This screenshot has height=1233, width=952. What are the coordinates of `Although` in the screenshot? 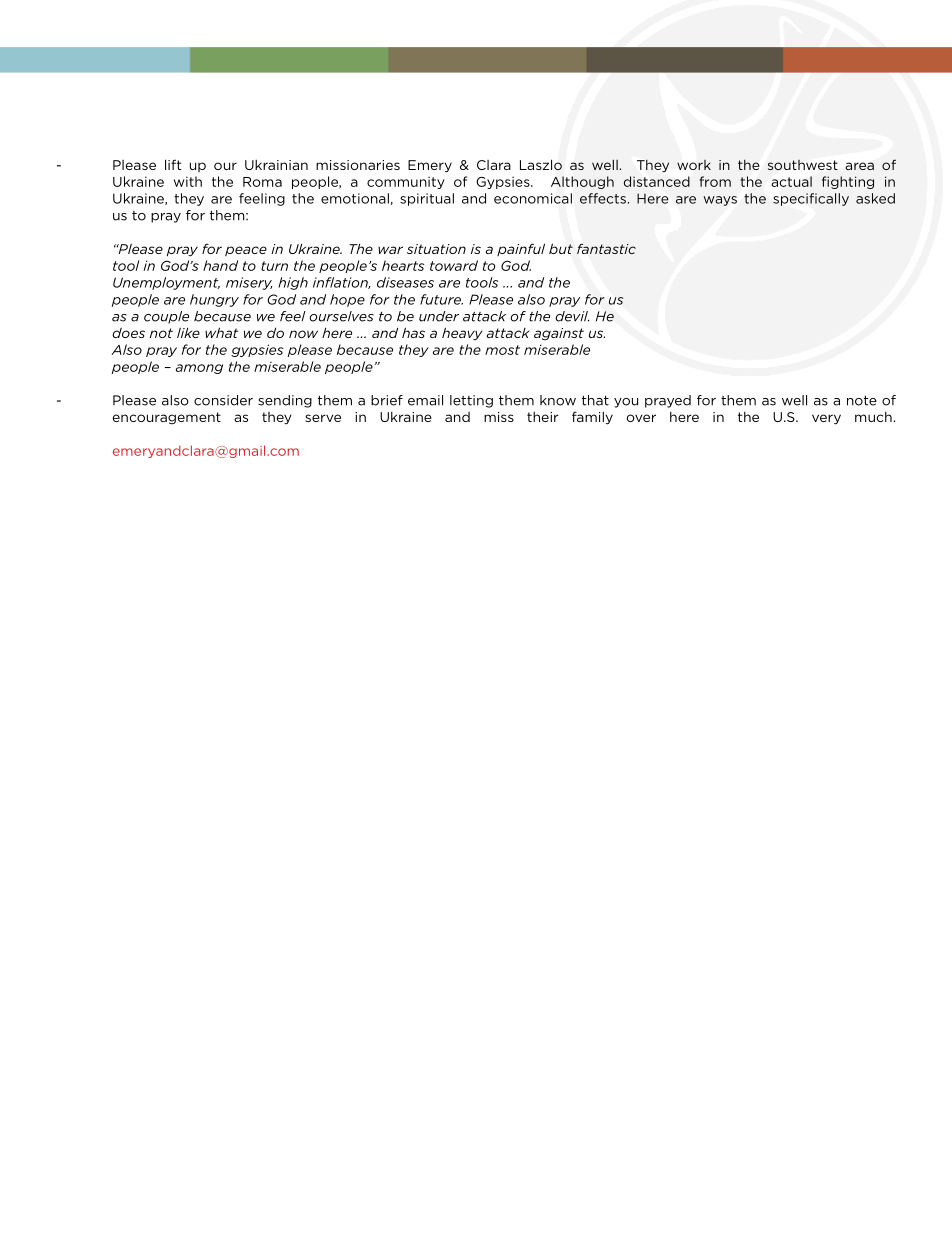 It's located at (582, 182).
